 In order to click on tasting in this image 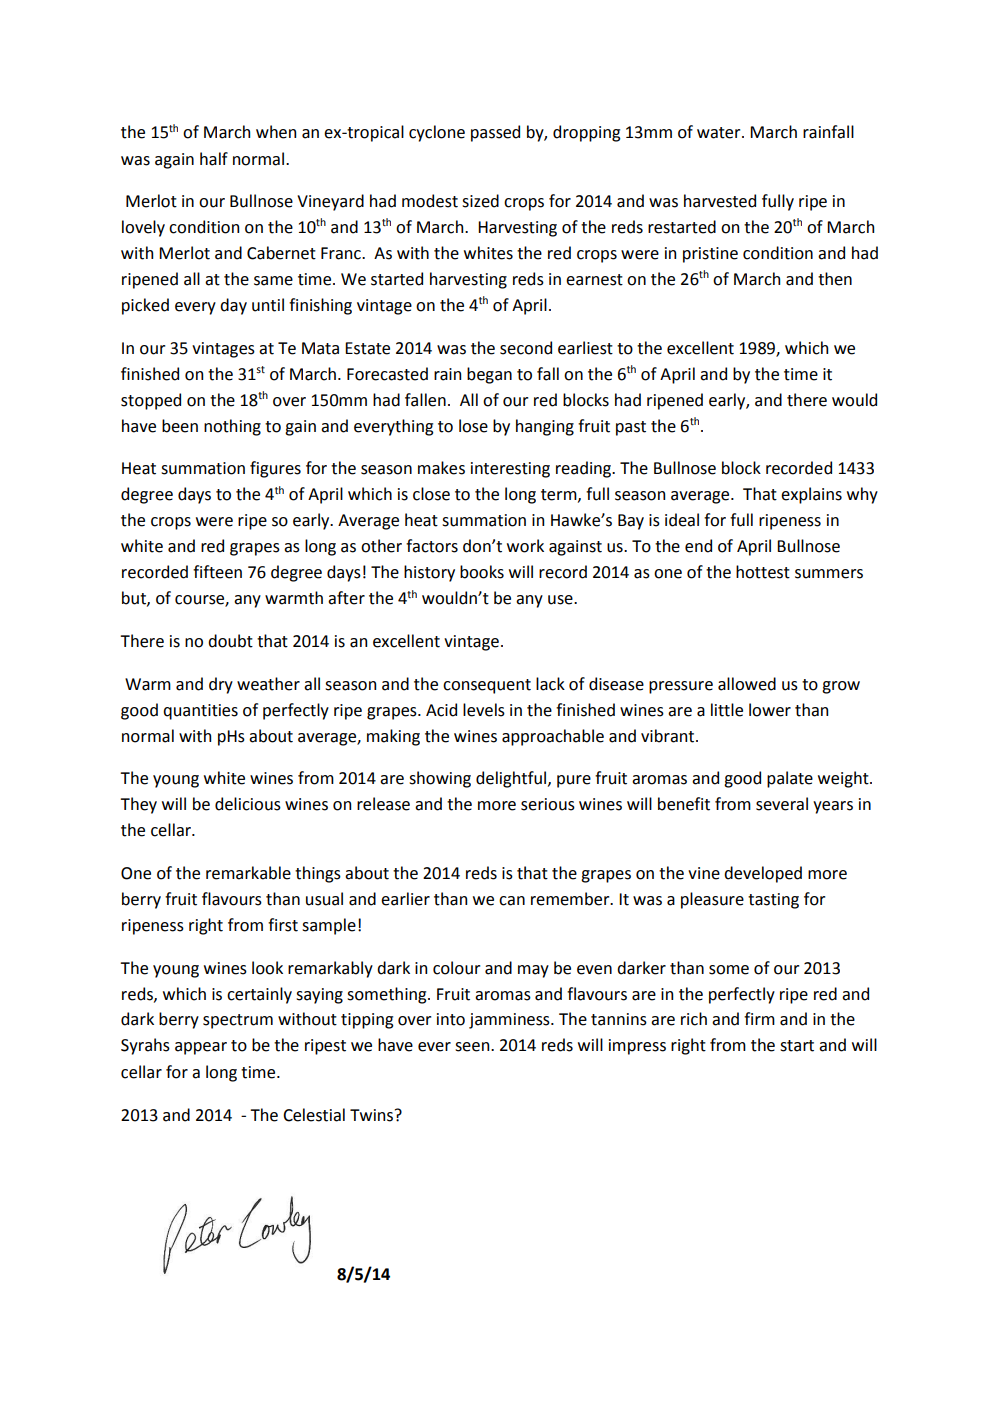, I will do `click(773, 901)`.
